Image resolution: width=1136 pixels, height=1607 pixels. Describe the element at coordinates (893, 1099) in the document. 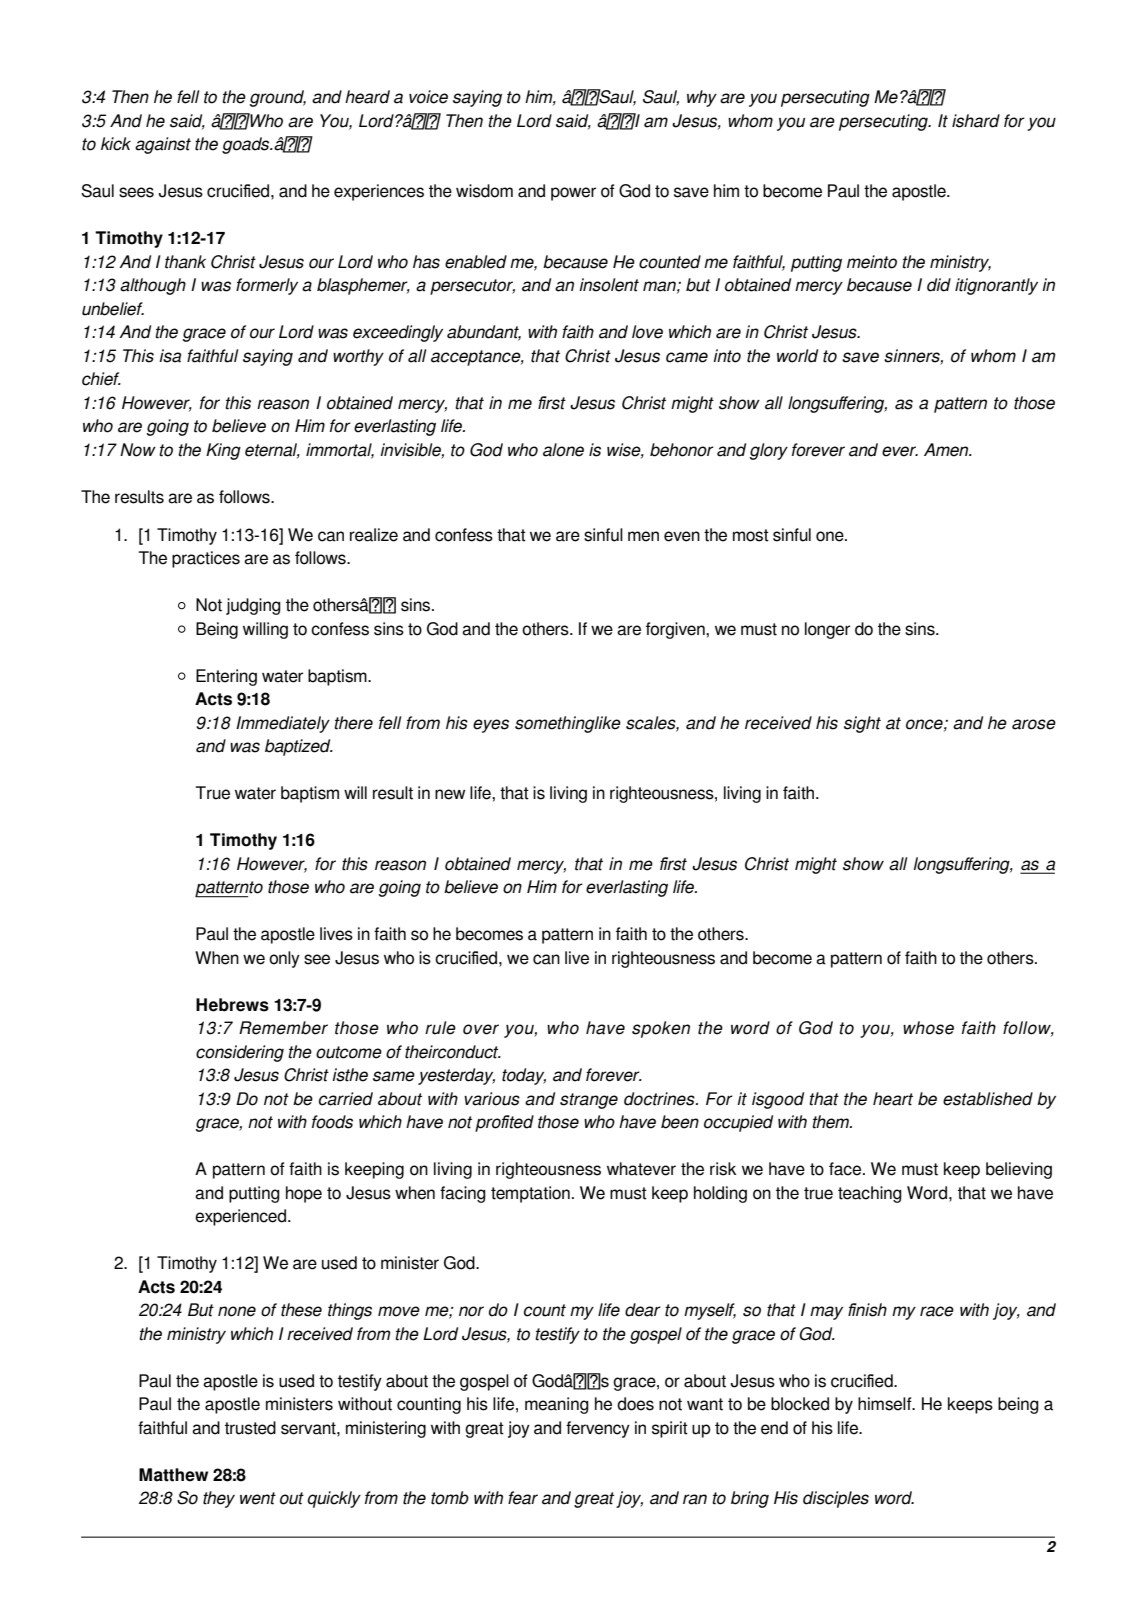

I see `heart` at that location.
